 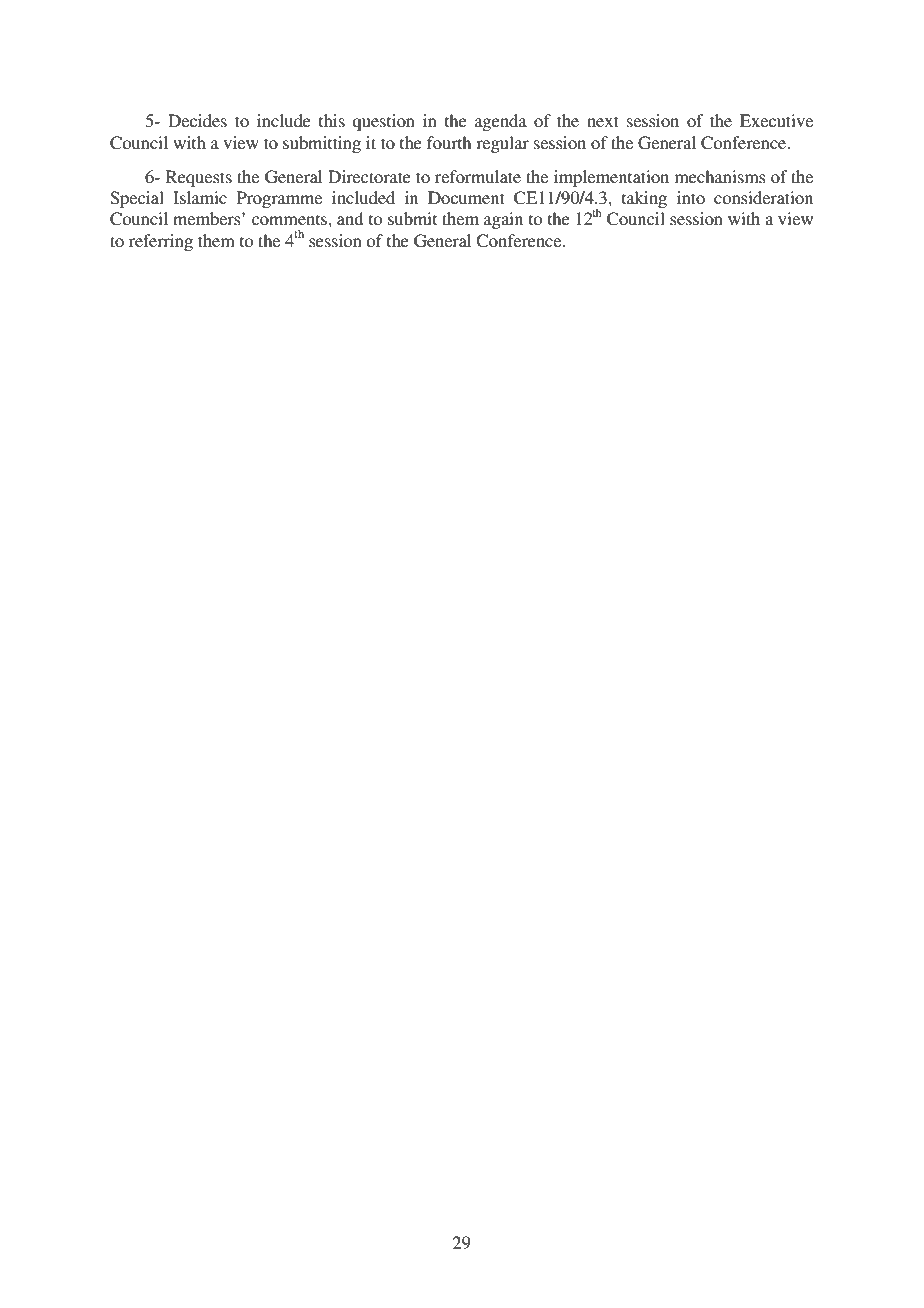 What do you see at coordinates (502, 144) in the screenshot?
I see `regular` at bounding box center [502, 144].
